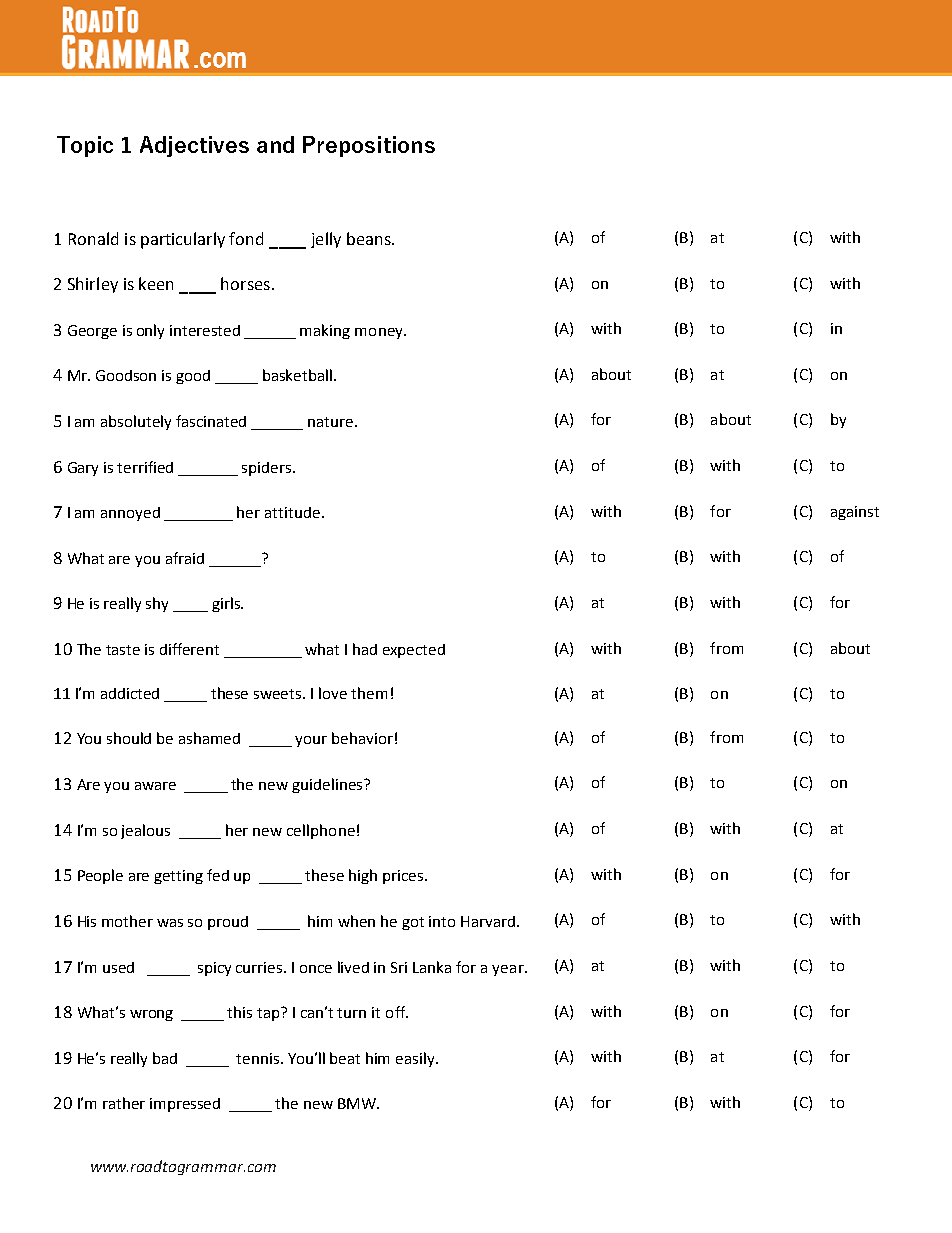  I want to click on against, so click(855, 513).
